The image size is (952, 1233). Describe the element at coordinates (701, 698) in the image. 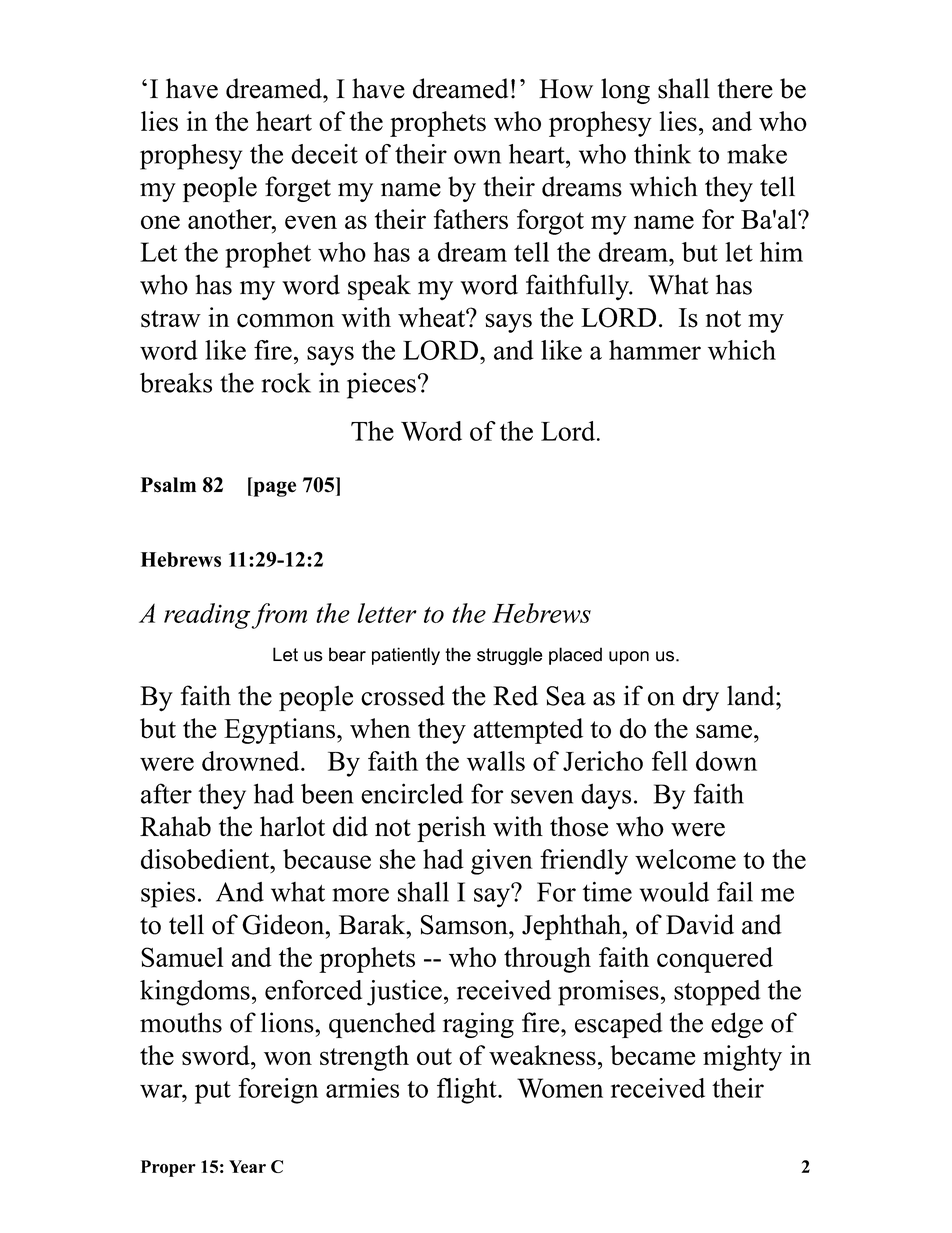

I see `dry` at that location.
